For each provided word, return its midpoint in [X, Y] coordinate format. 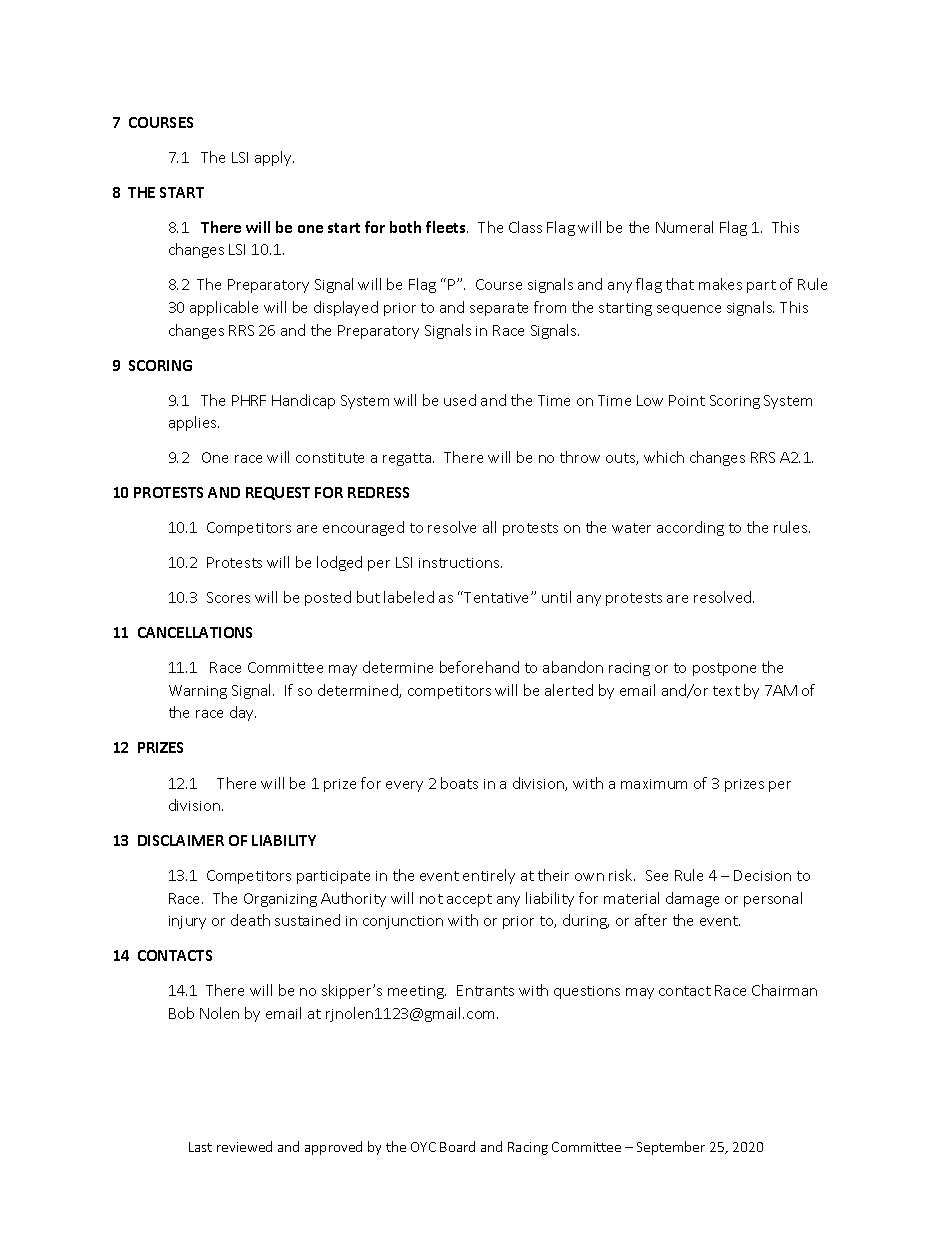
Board [457, 1146]
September [671, 1148]
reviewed [244, 1146]
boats [459, 783]
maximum [654, 784]
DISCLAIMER [181, 840]
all [489, 527]
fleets [447, 227]
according [690, 528]
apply [274, 158]
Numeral [684, 227]
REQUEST [278, 493]
